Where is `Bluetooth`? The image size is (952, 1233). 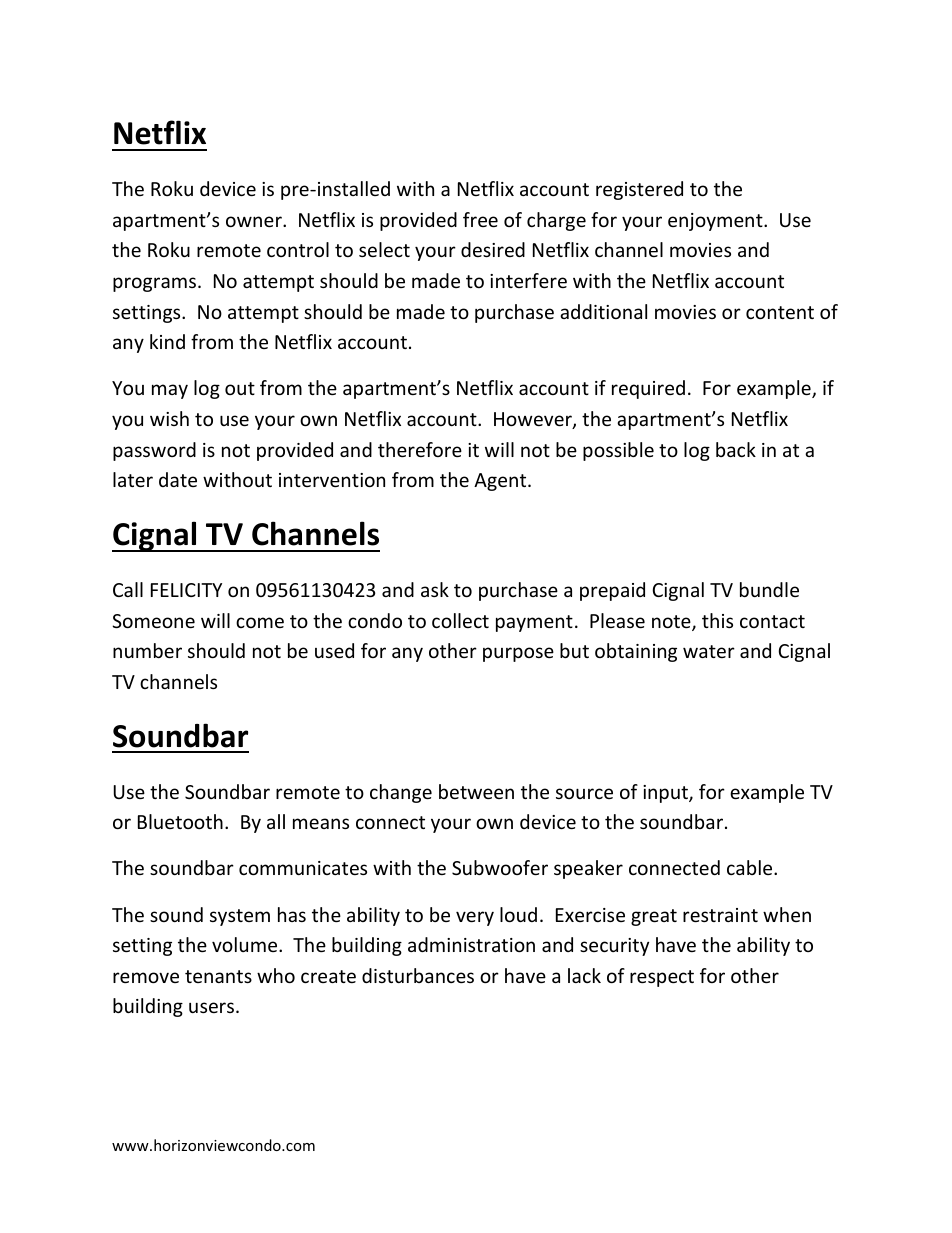
Bluetooth is located at coordinates (180, 821).
